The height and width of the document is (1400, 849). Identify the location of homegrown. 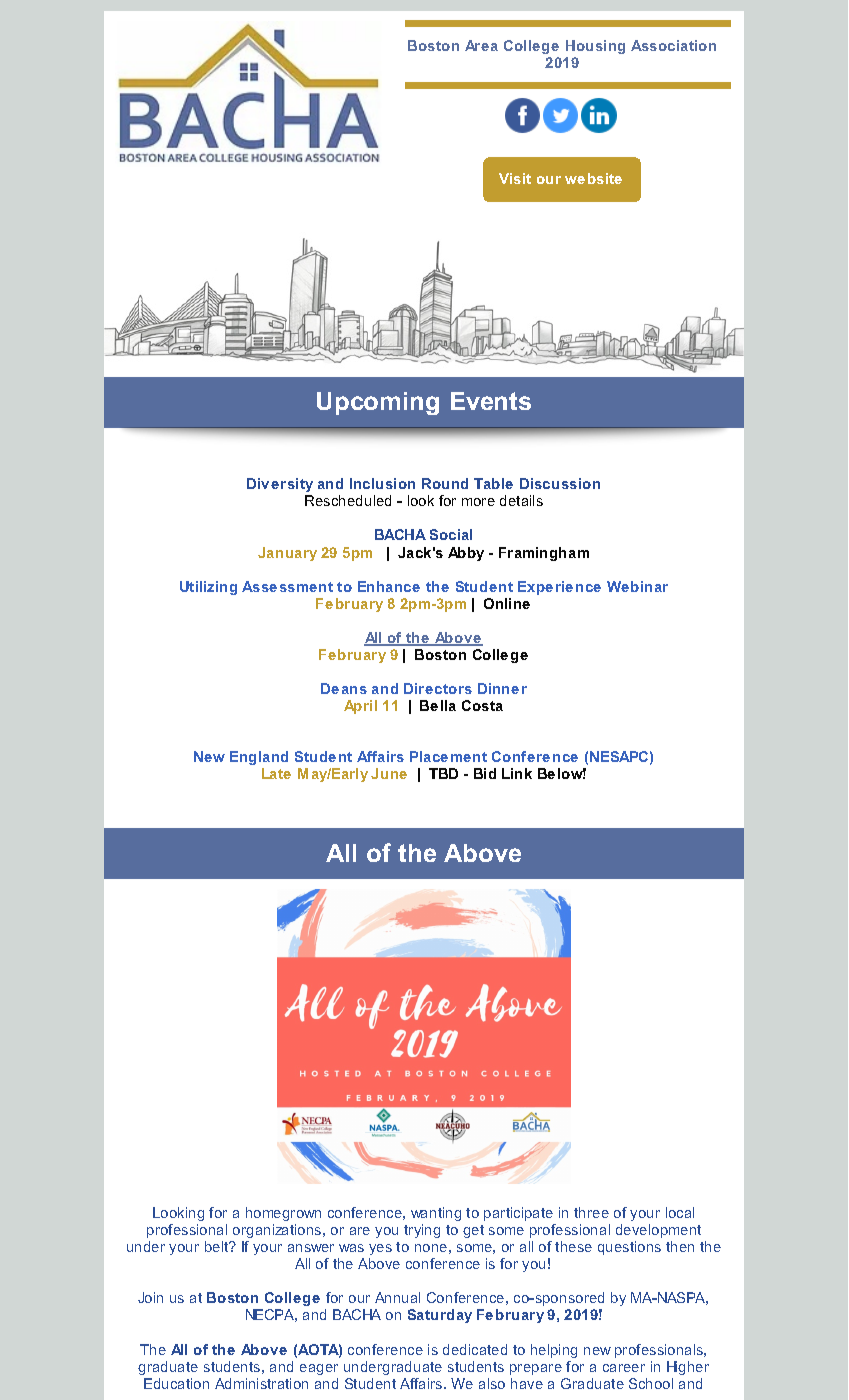
(283, 1214).
